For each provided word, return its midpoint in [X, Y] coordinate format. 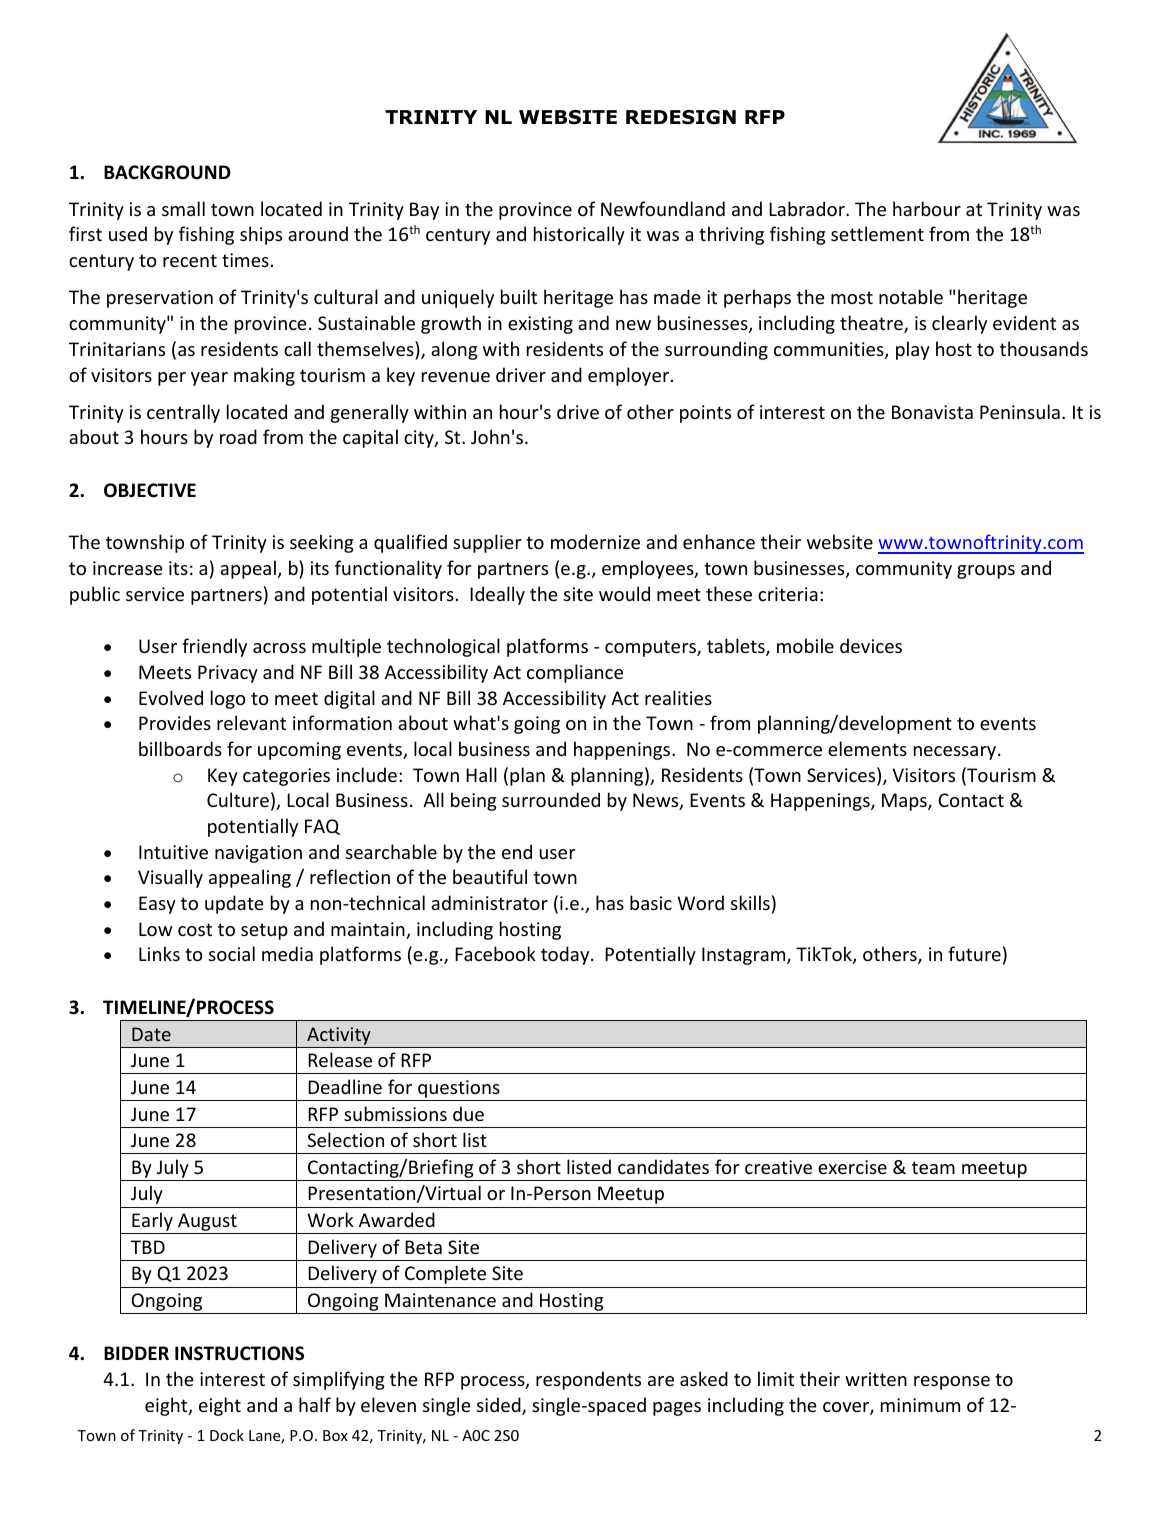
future [974, 953]
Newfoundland [663, 208]
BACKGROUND [167, 172]
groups [986, 572]
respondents [588, 1380]
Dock [227, 1435]
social [232, 953]
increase [128, 568]
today [566, 955]
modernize [595, 541]
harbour [927, 208]
